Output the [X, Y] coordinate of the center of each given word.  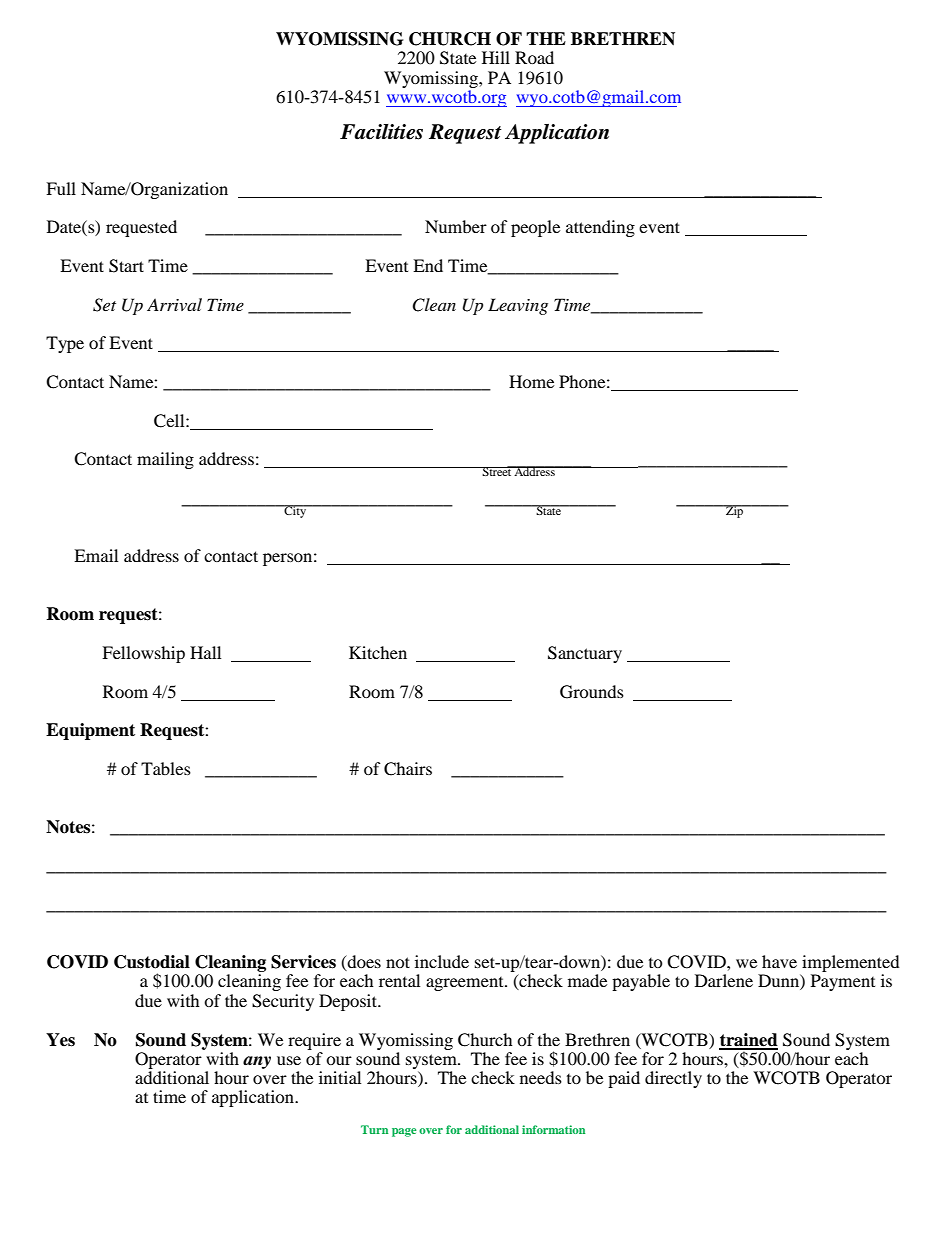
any [257, 1062]
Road [534, 57]
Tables [166, 768]
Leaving [518, 306]
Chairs [408, 769]
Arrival [174, 304]
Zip [735, 511]
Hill [496, 57]
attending [600, 228]
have [779, 961]
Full [61, 188]
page [404, 1132]
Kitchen [378, 652]
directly [673, 1079]
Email [96, 555]
